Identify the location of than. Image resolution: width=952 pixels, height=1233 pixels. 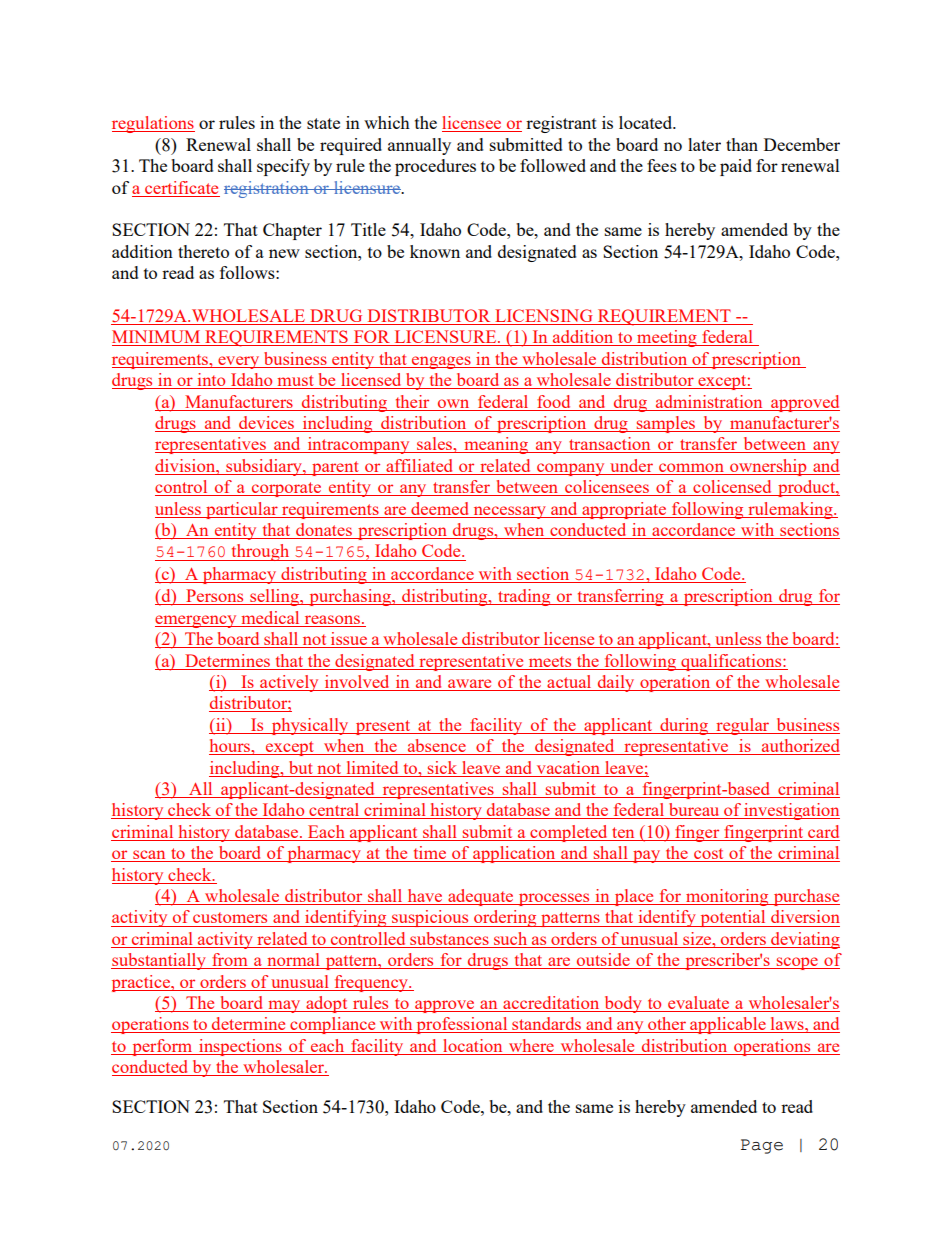
(742, 144).
